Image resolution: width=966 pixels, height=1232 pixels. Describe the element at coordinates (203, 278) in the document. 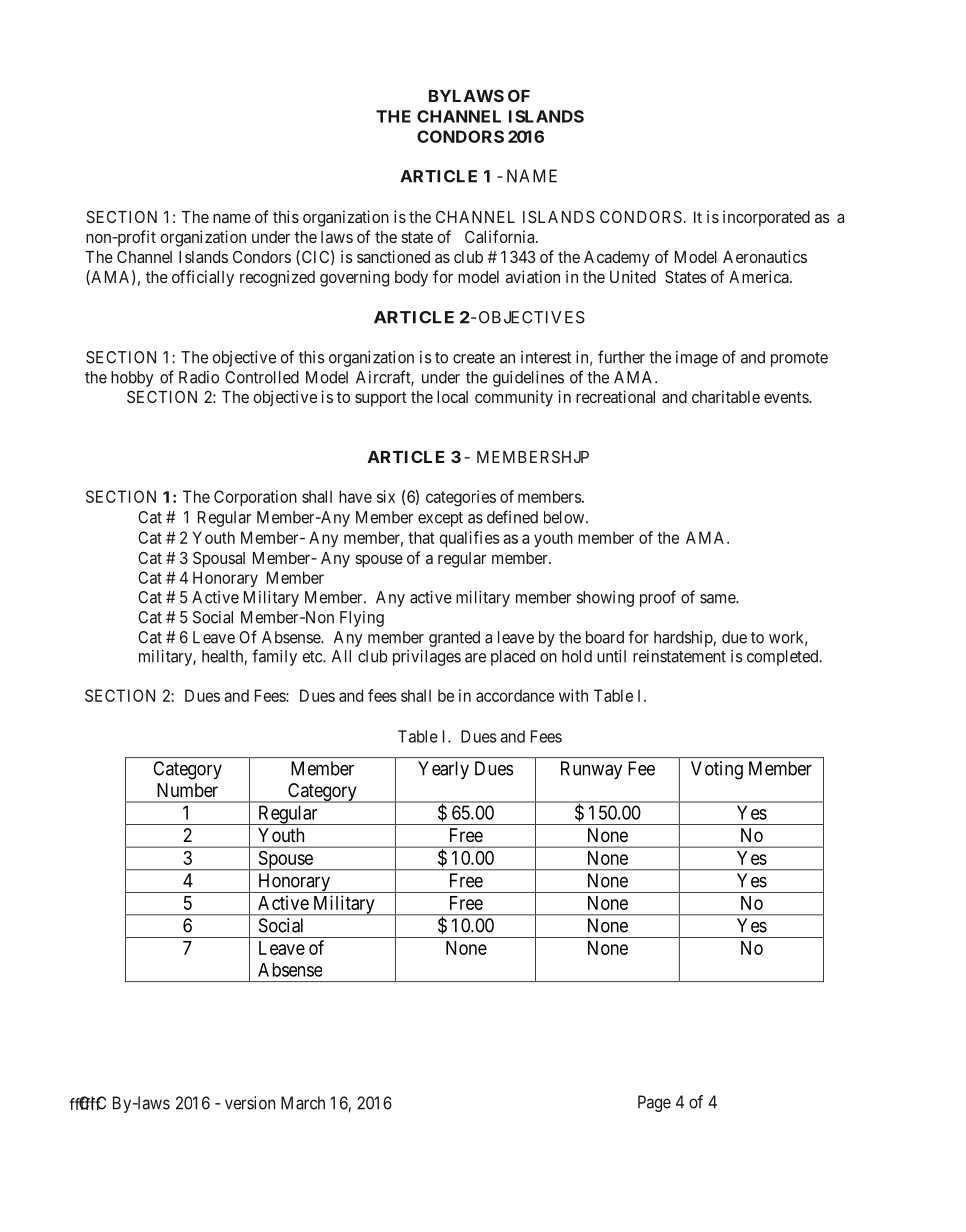

I see `officially` at that location.
